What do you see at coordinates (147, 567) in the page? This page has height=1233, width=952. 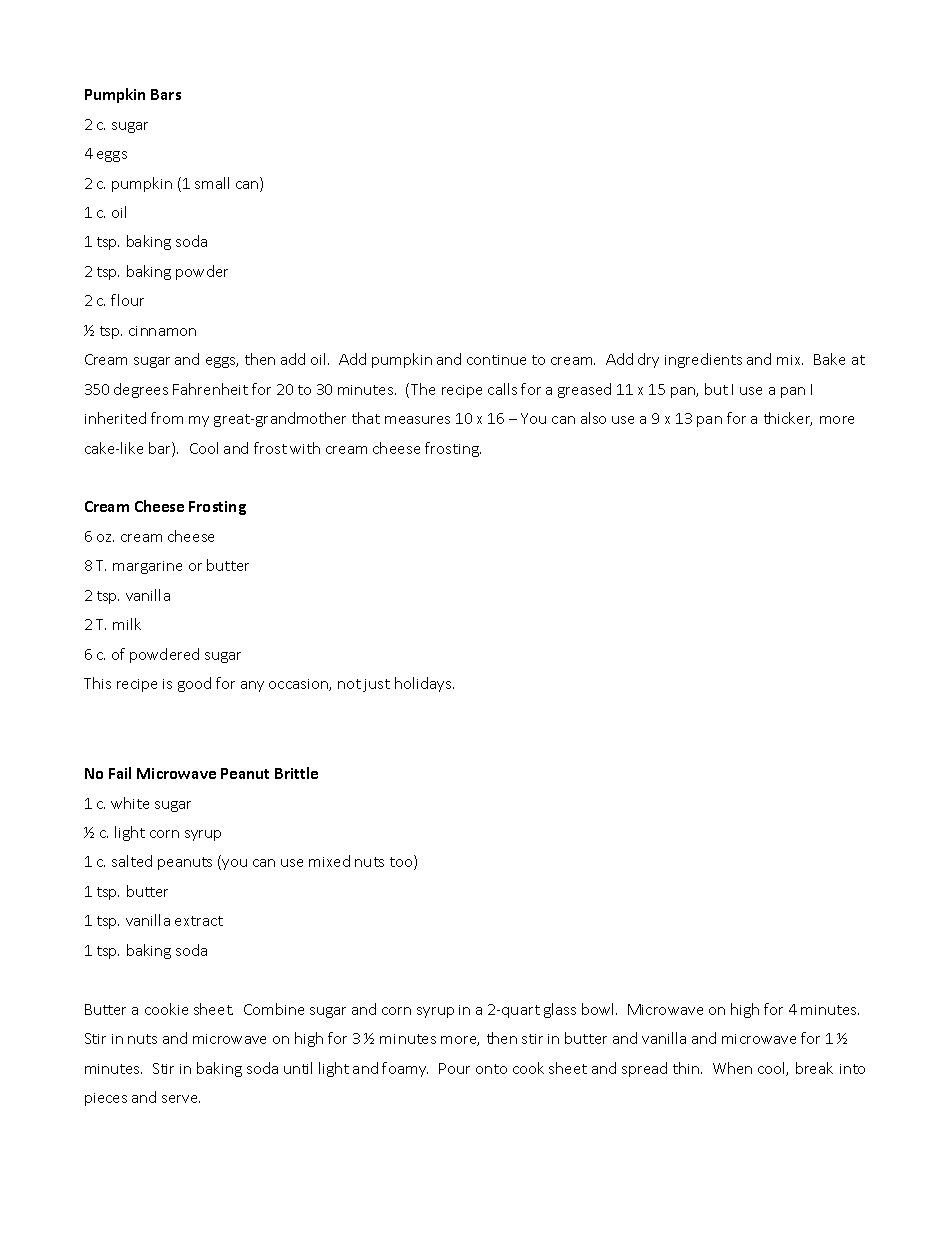 I see `margarine` at bounding box center [147, 567].
